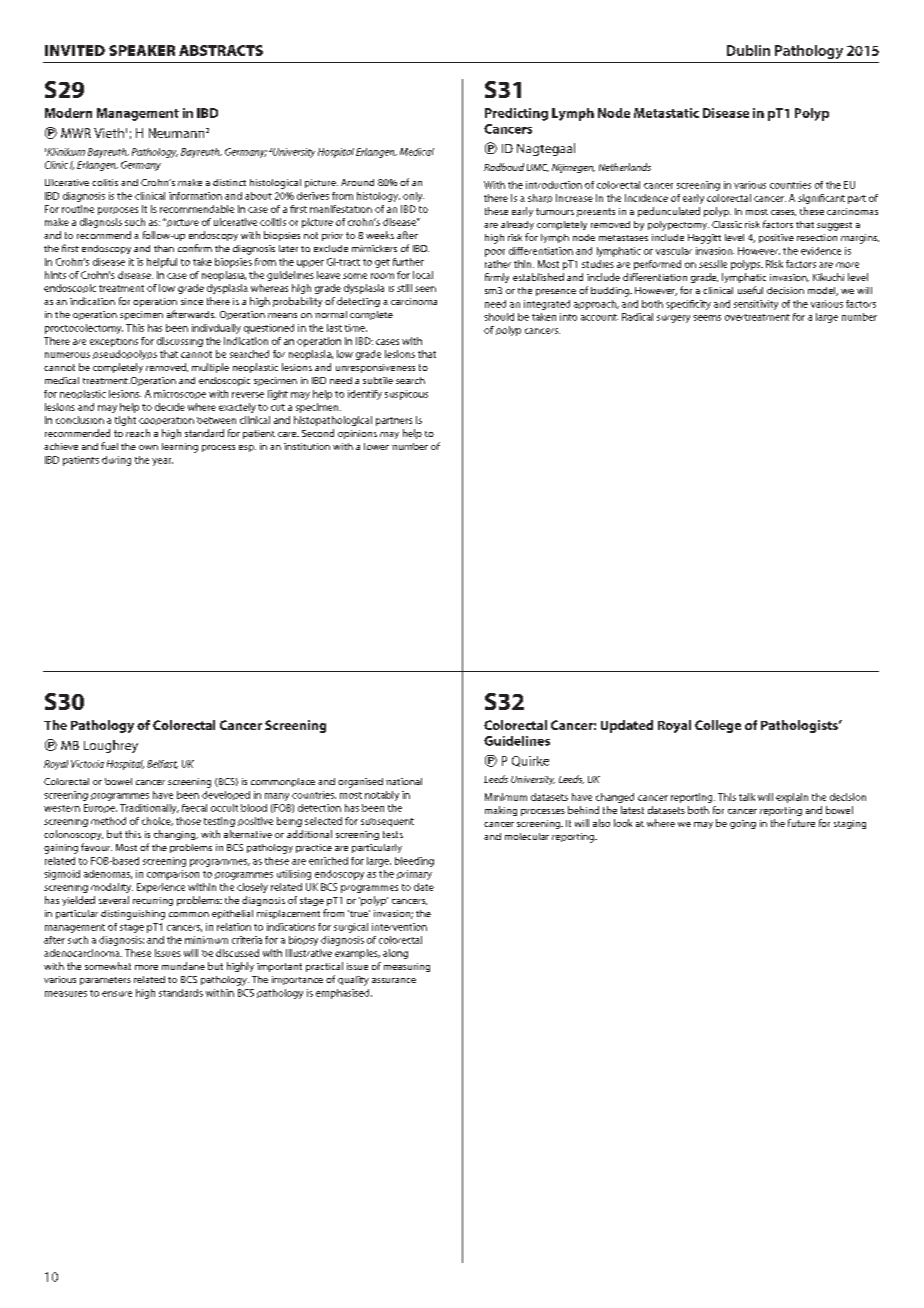  What do you see at coordinates (516, 114) in the document?
I see `Predicting` at bounding box center [516, 114].
